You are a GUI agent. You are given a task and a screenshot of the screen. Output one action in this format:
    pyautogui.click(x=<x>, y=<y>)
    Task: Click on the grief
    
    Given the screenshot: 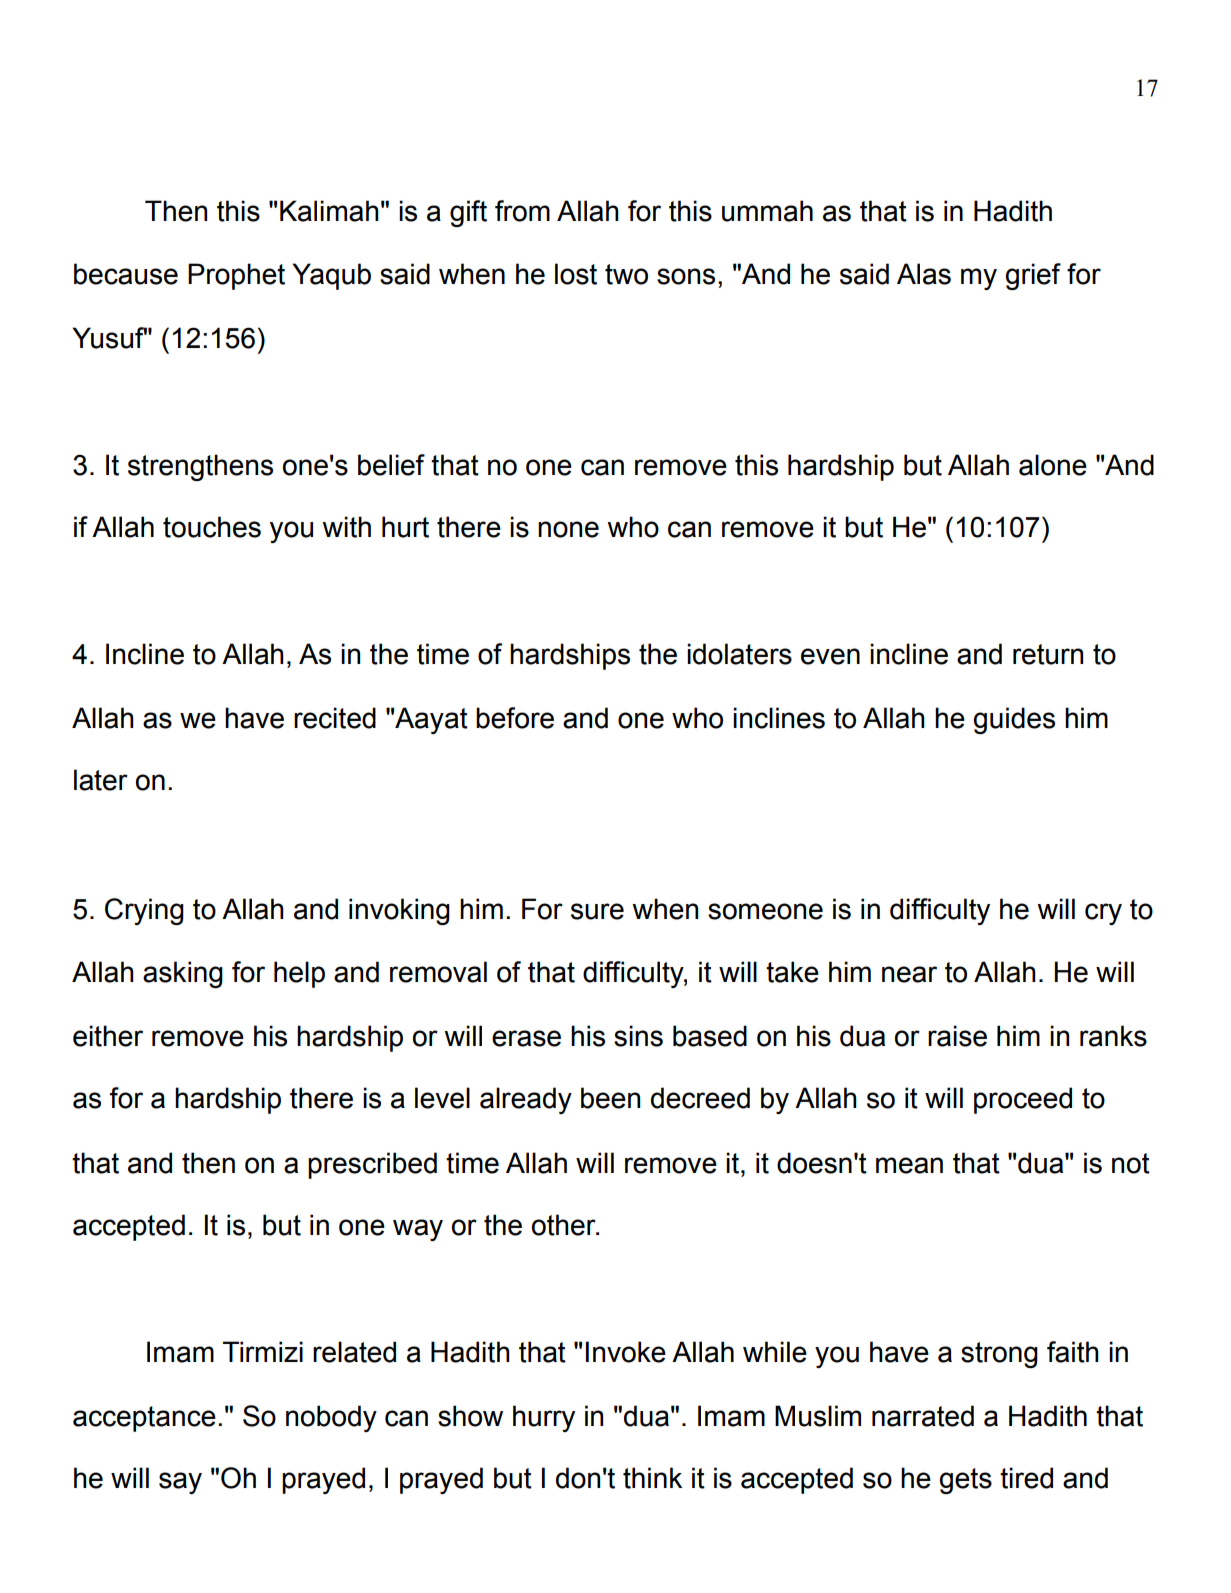 What is the action you would take?
    pyautogui.click(x=1033, y=276)
